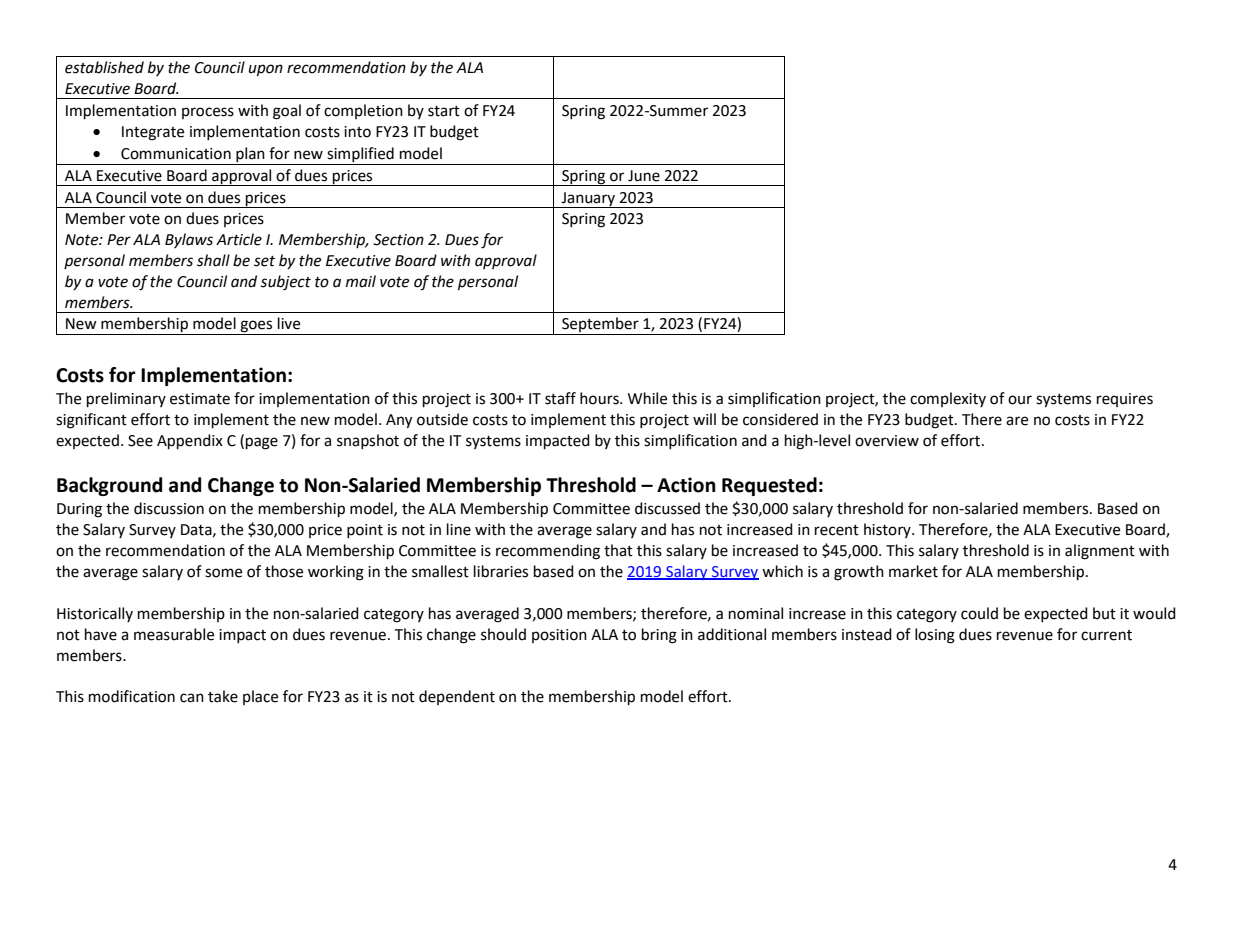 The image size is (1233, 952). Describe the element at coordinates (109, 486) in the screenshot. I see `Background` at that location.
